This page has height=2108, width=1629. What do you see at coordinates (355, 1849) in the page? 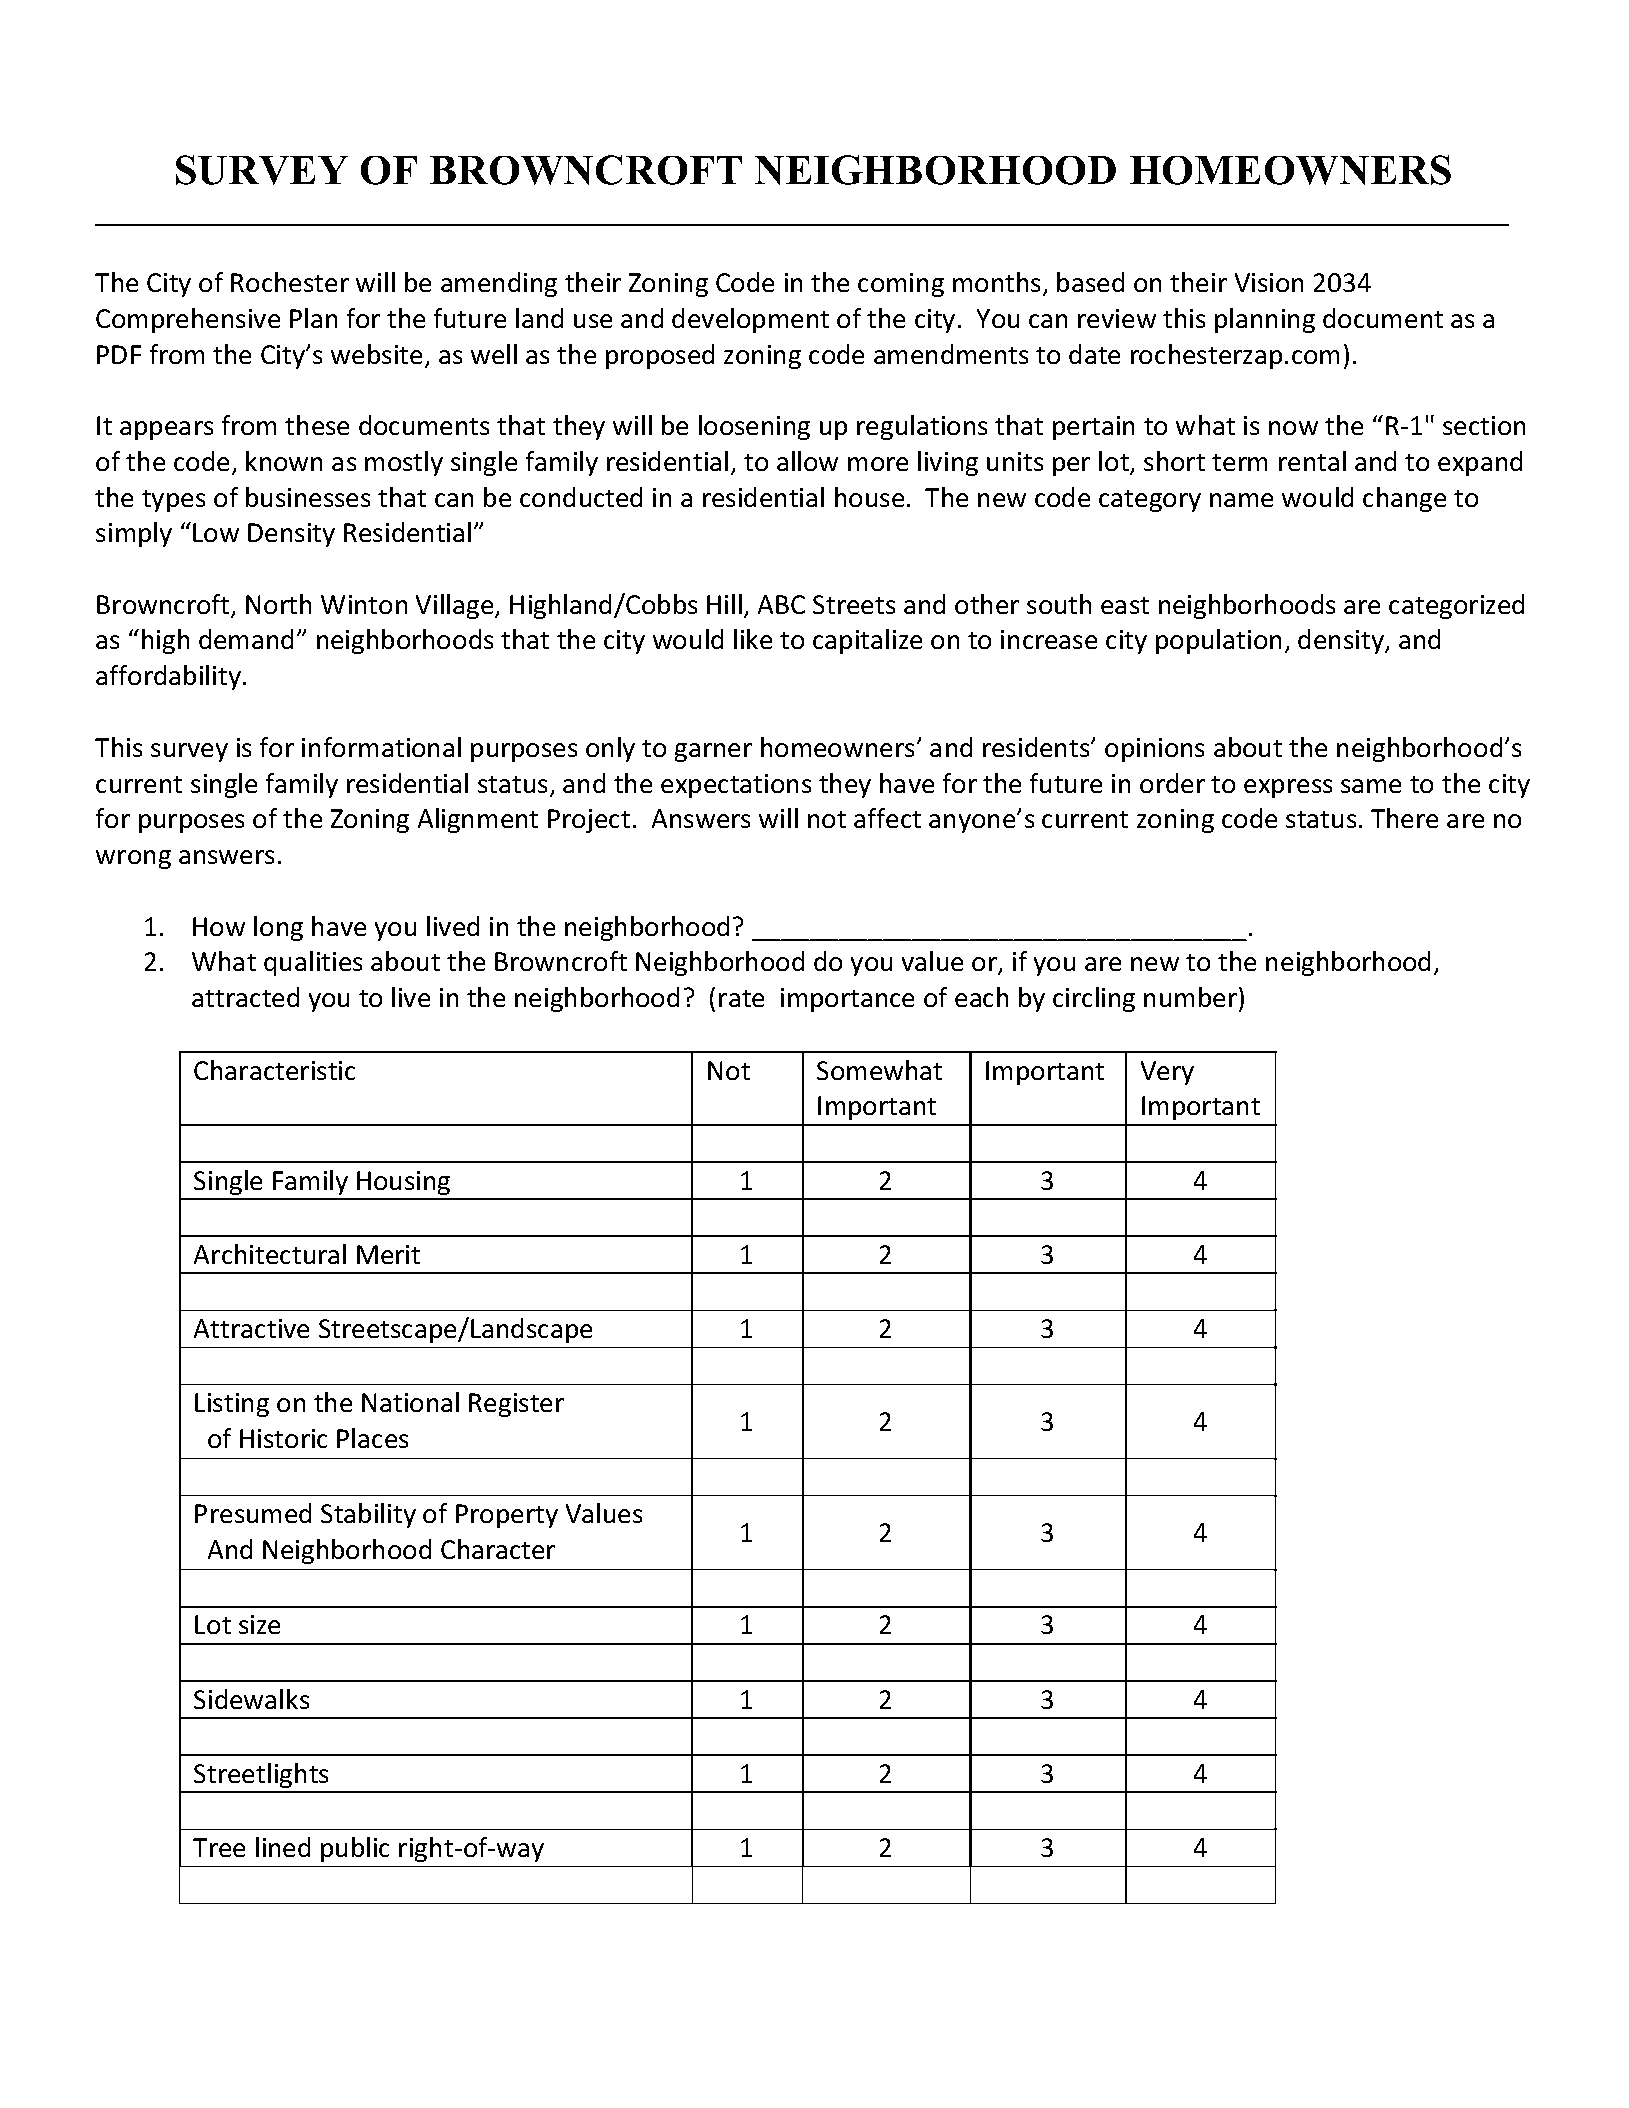
I see `public` at bounding box center [355, 1849].
